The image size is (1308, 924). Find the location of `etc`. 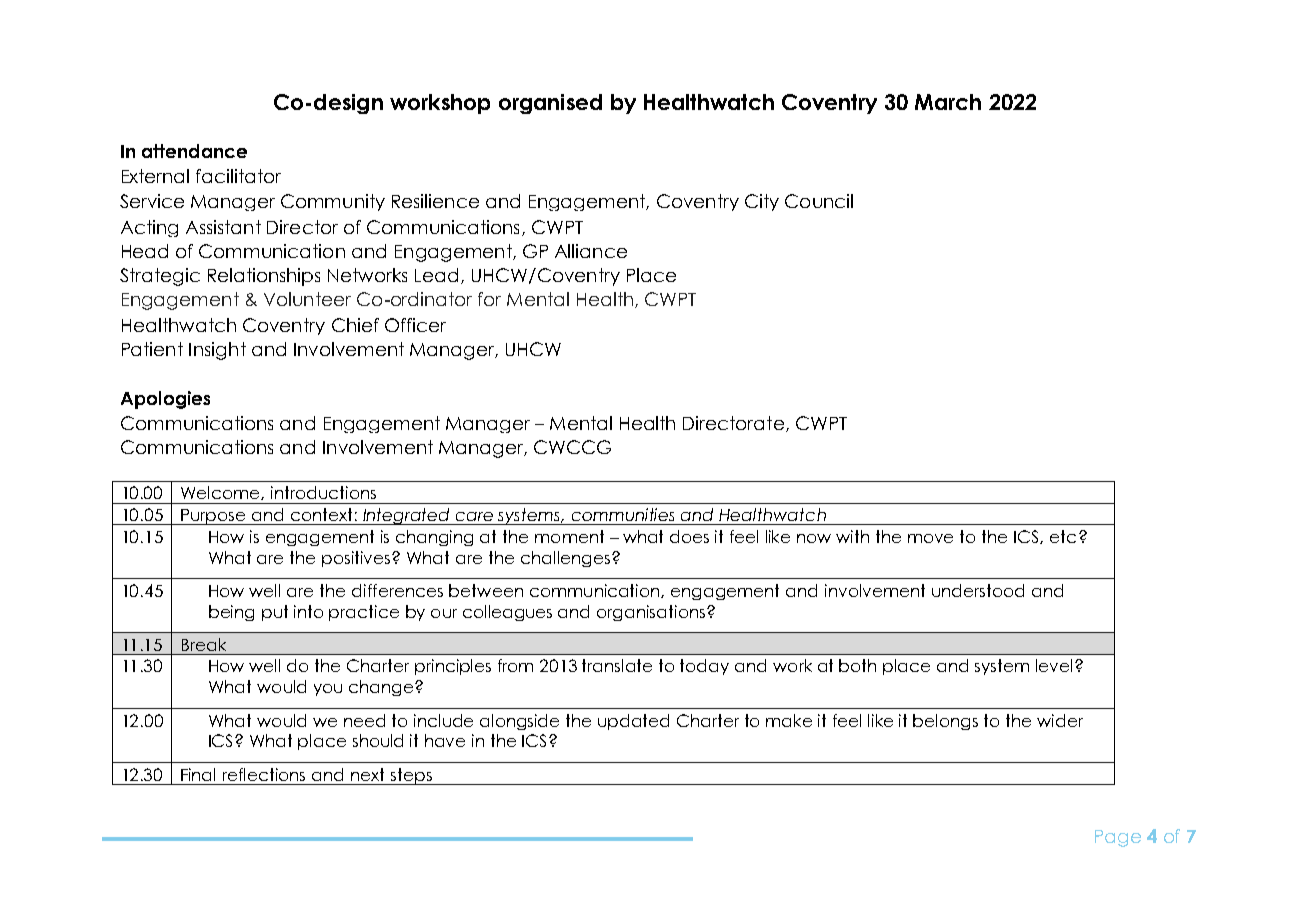

etc is located at coordinates (1063, 536).
